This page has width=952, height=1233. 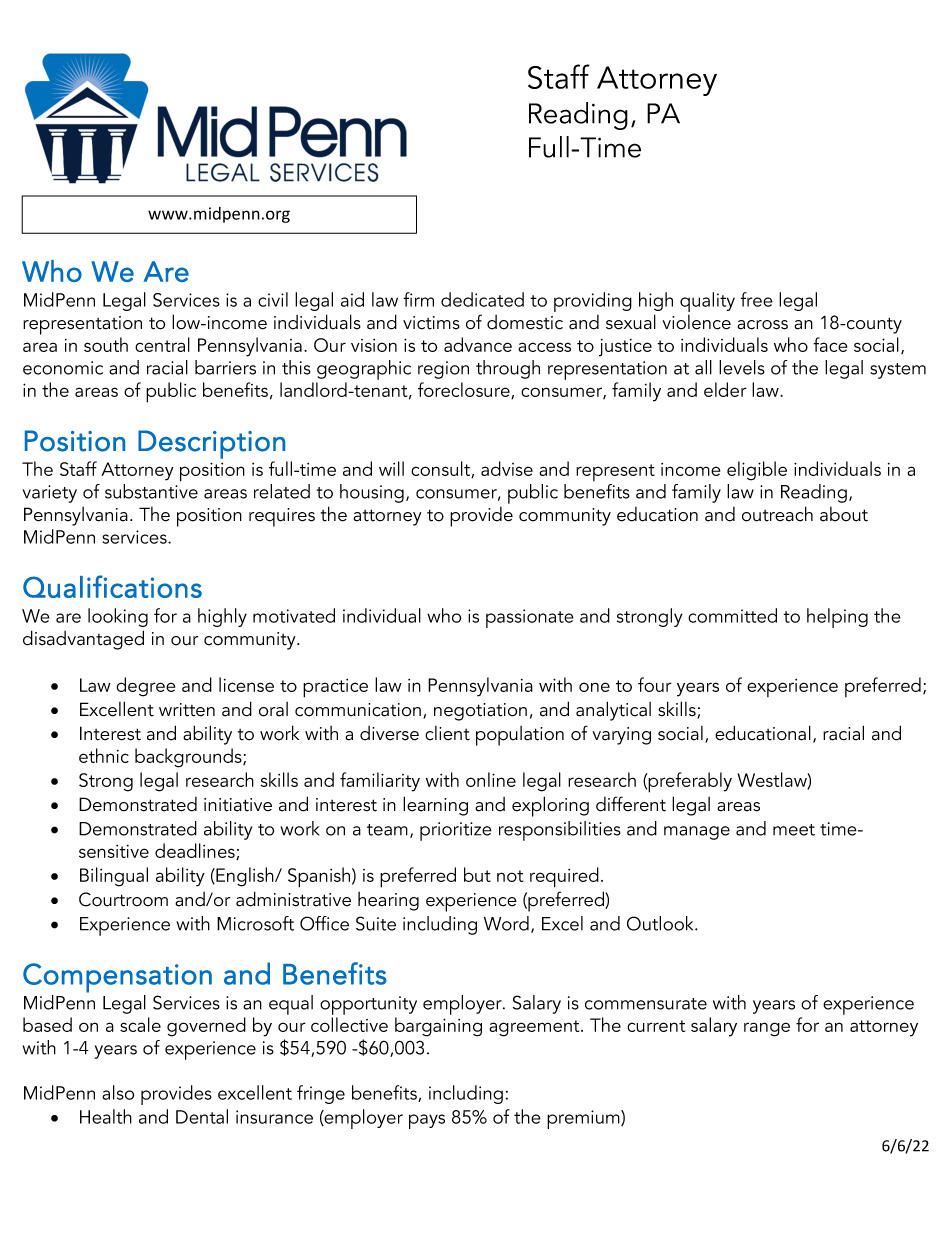 I want to click on negotiation, so click(x=480, y=712).
